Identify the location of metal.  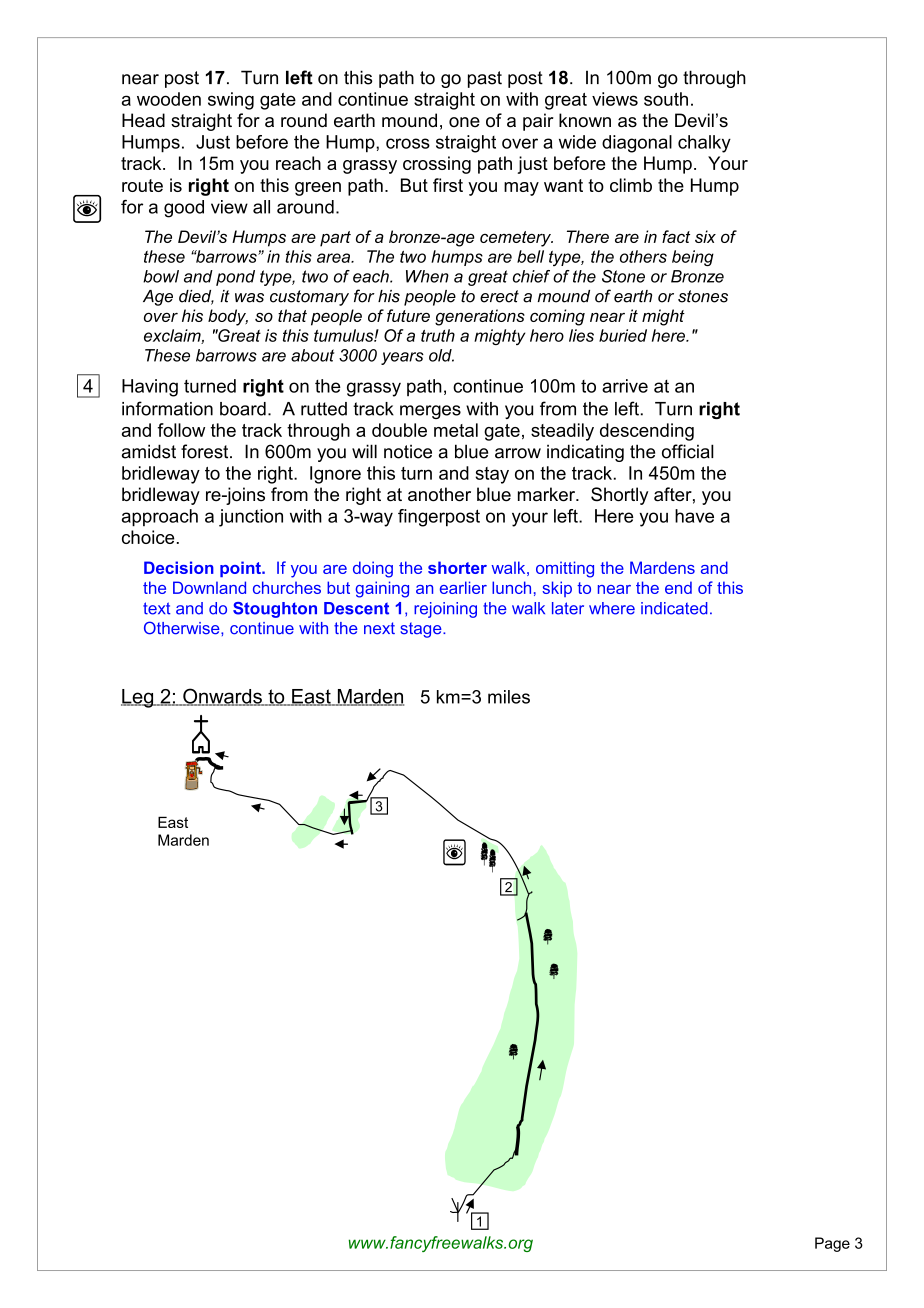
(456, 430).
